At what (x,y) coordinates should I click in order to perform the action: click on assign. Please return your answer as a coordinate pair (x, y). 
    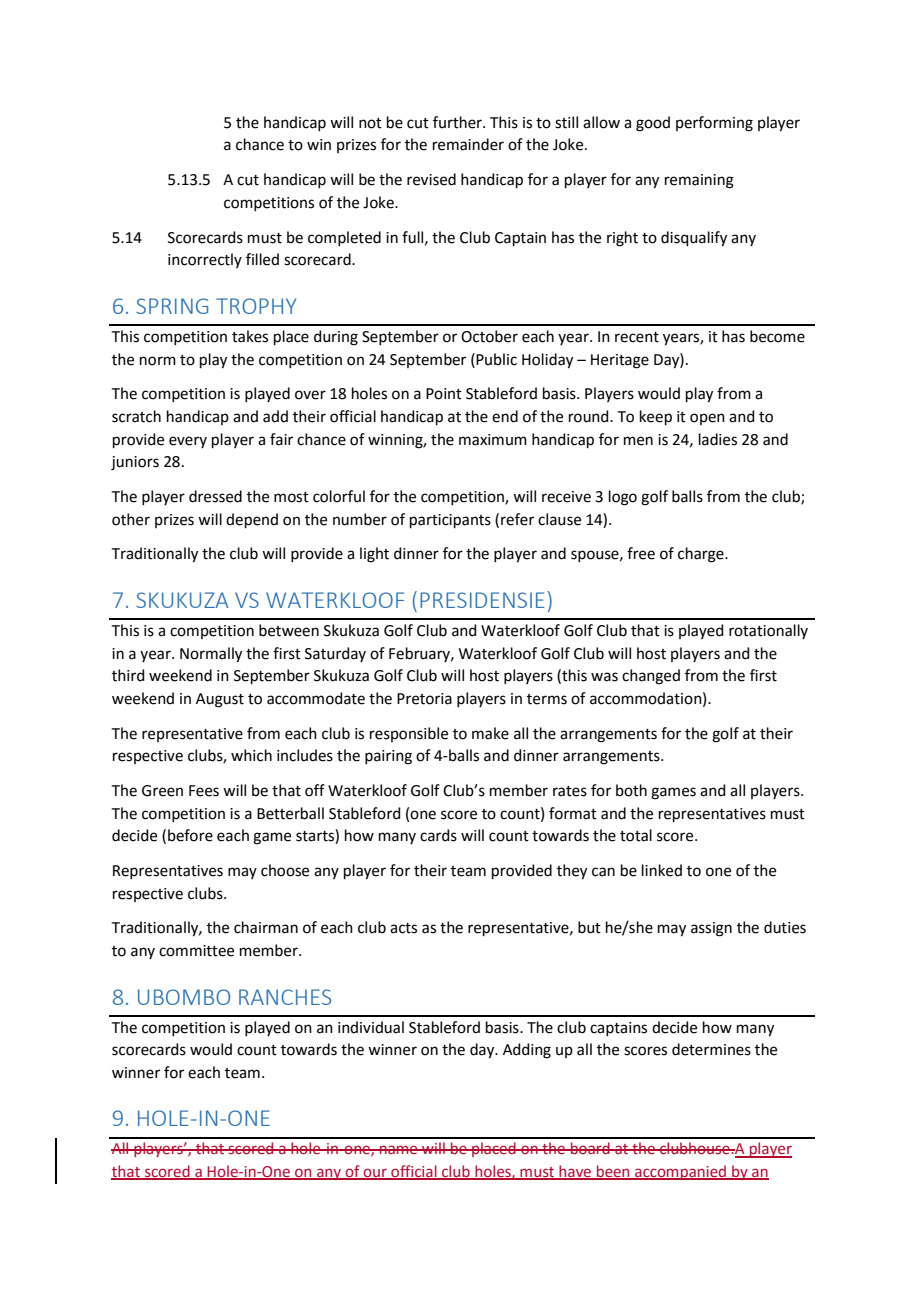
    Looking at the image, I should click on (711, 929).
